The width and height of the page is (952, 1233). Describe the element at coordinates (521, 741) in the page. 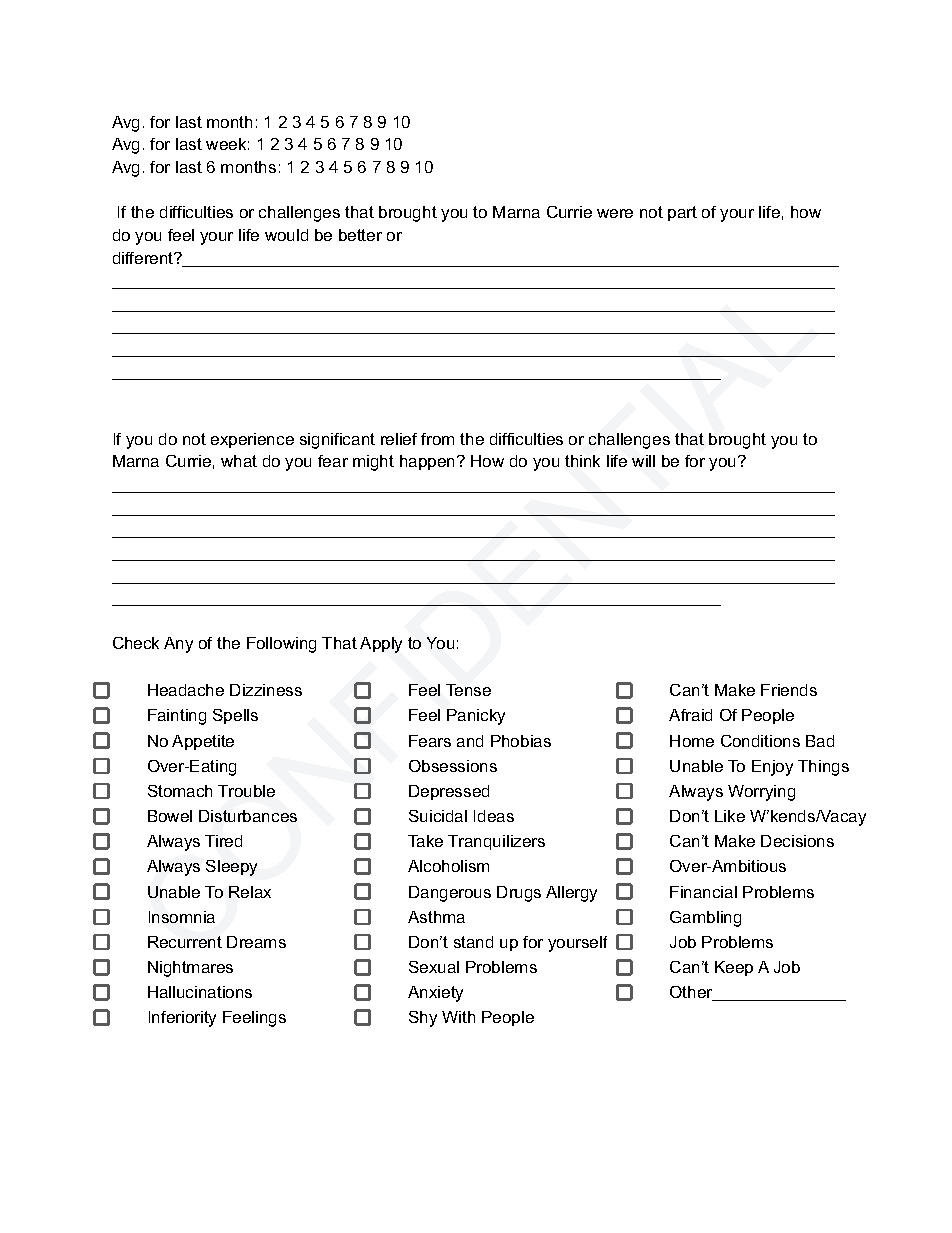

I see `Phobias` at that location.
